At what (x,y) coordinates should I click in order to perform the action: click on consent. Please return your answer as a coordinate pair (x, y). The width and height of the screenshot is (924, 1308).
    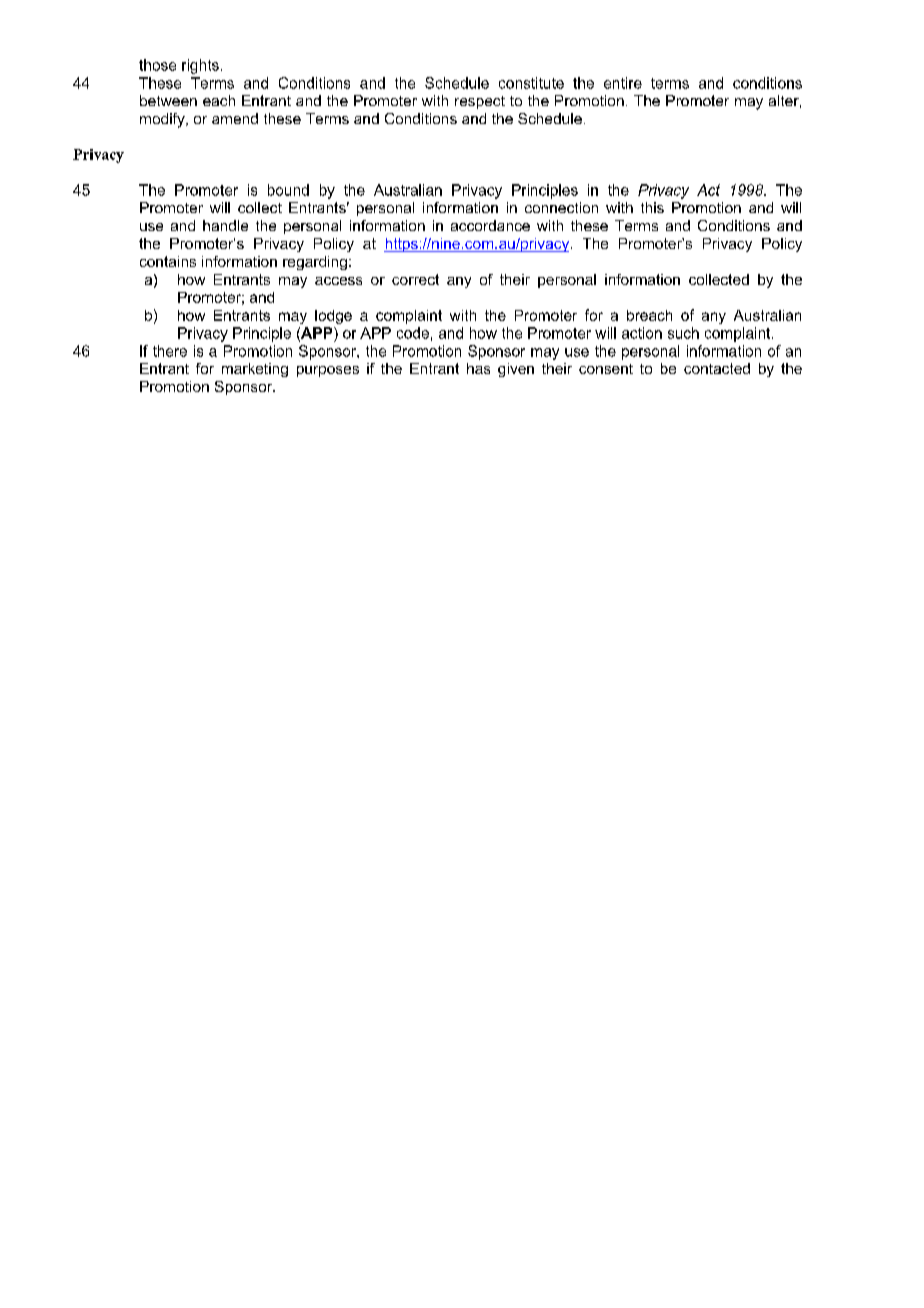
    Looking at the image, I should click on (606, 369).
